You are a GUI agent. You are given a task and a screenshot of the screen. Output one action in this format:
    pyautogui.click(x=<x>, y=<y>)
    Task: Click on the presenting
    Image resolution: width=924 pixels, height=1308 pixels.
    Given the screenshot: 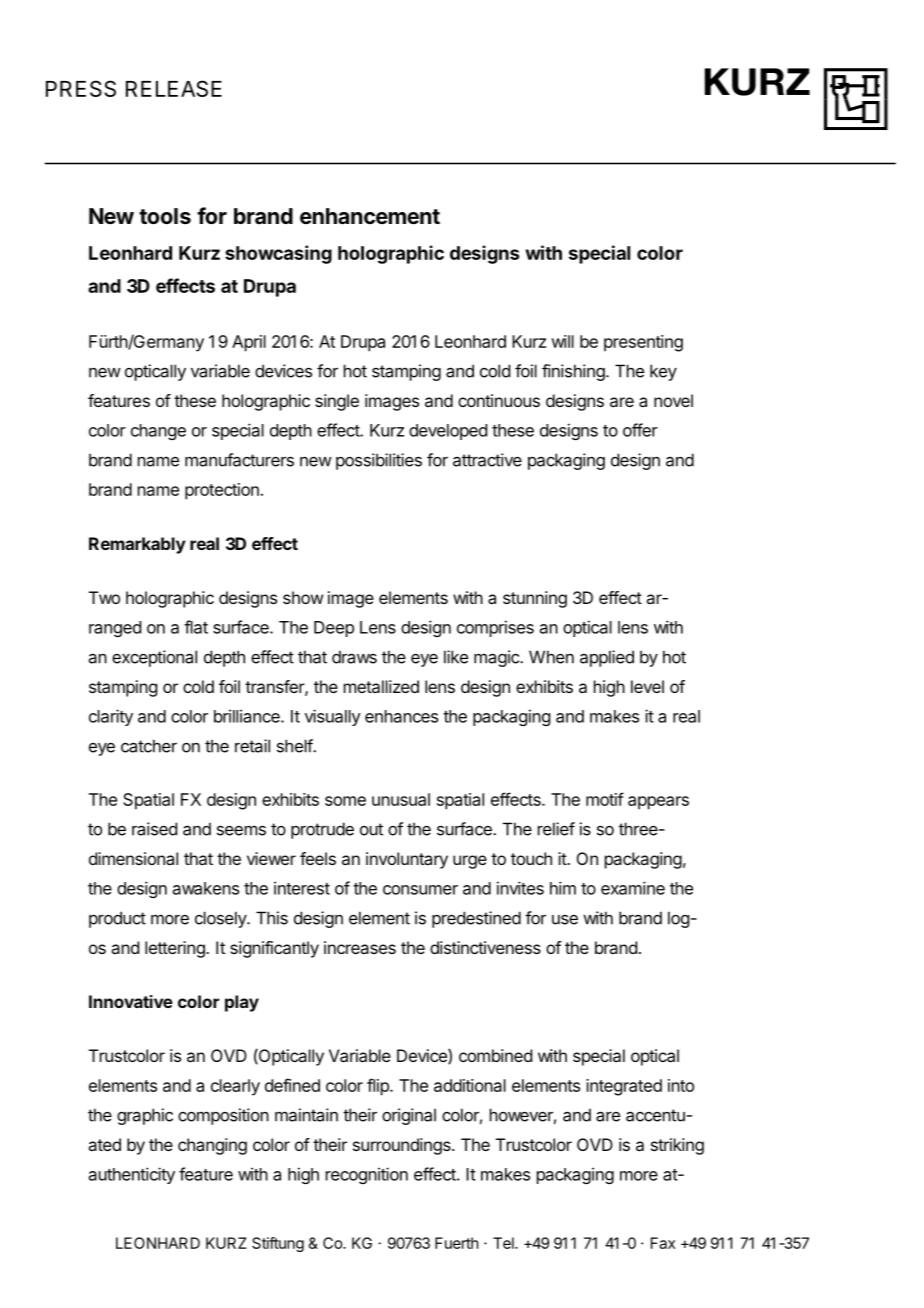 What is the action you would take?
    pyautogui.click(x=643, y=343)
